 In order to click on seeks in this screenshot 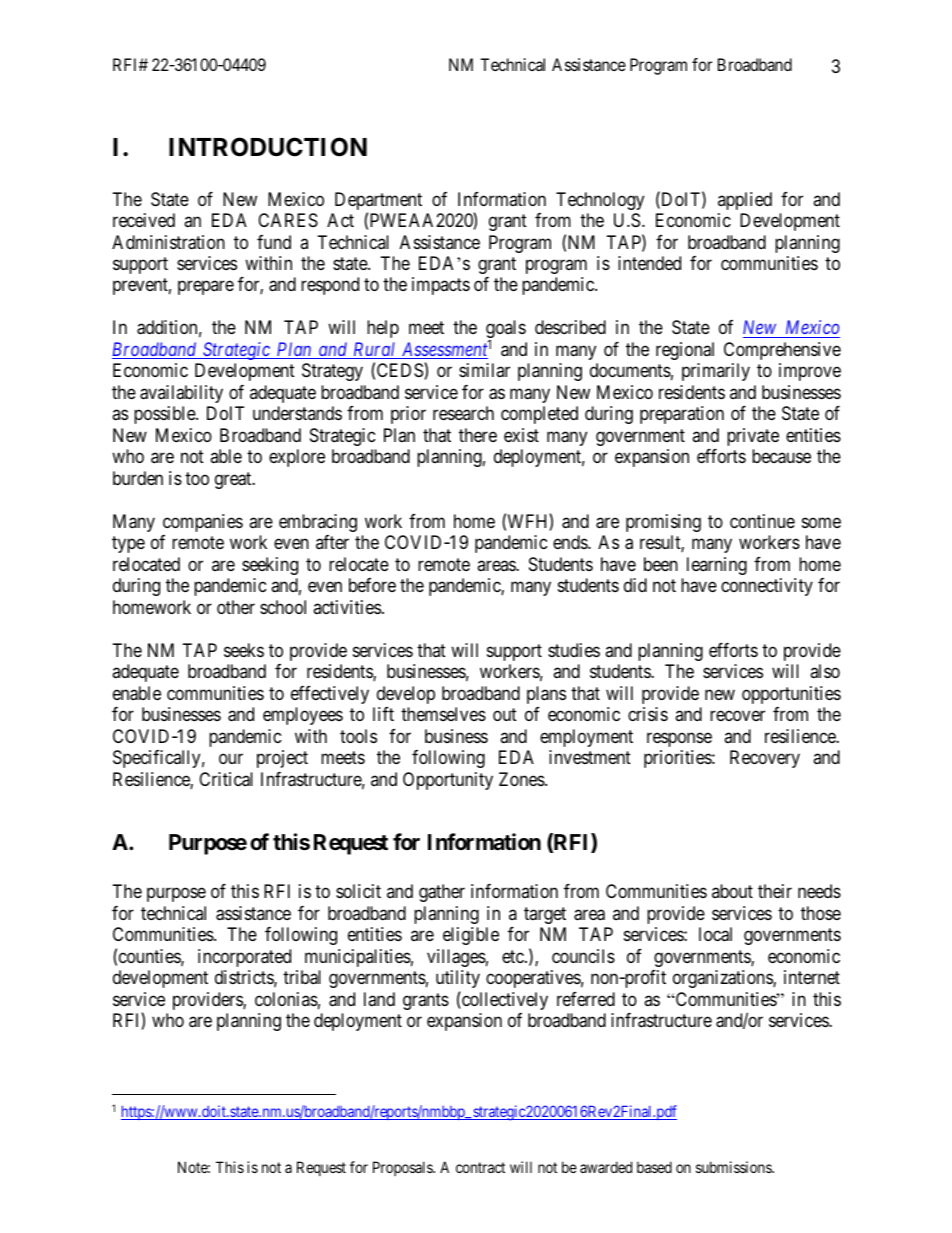, I will do `click(244, 650)`.
